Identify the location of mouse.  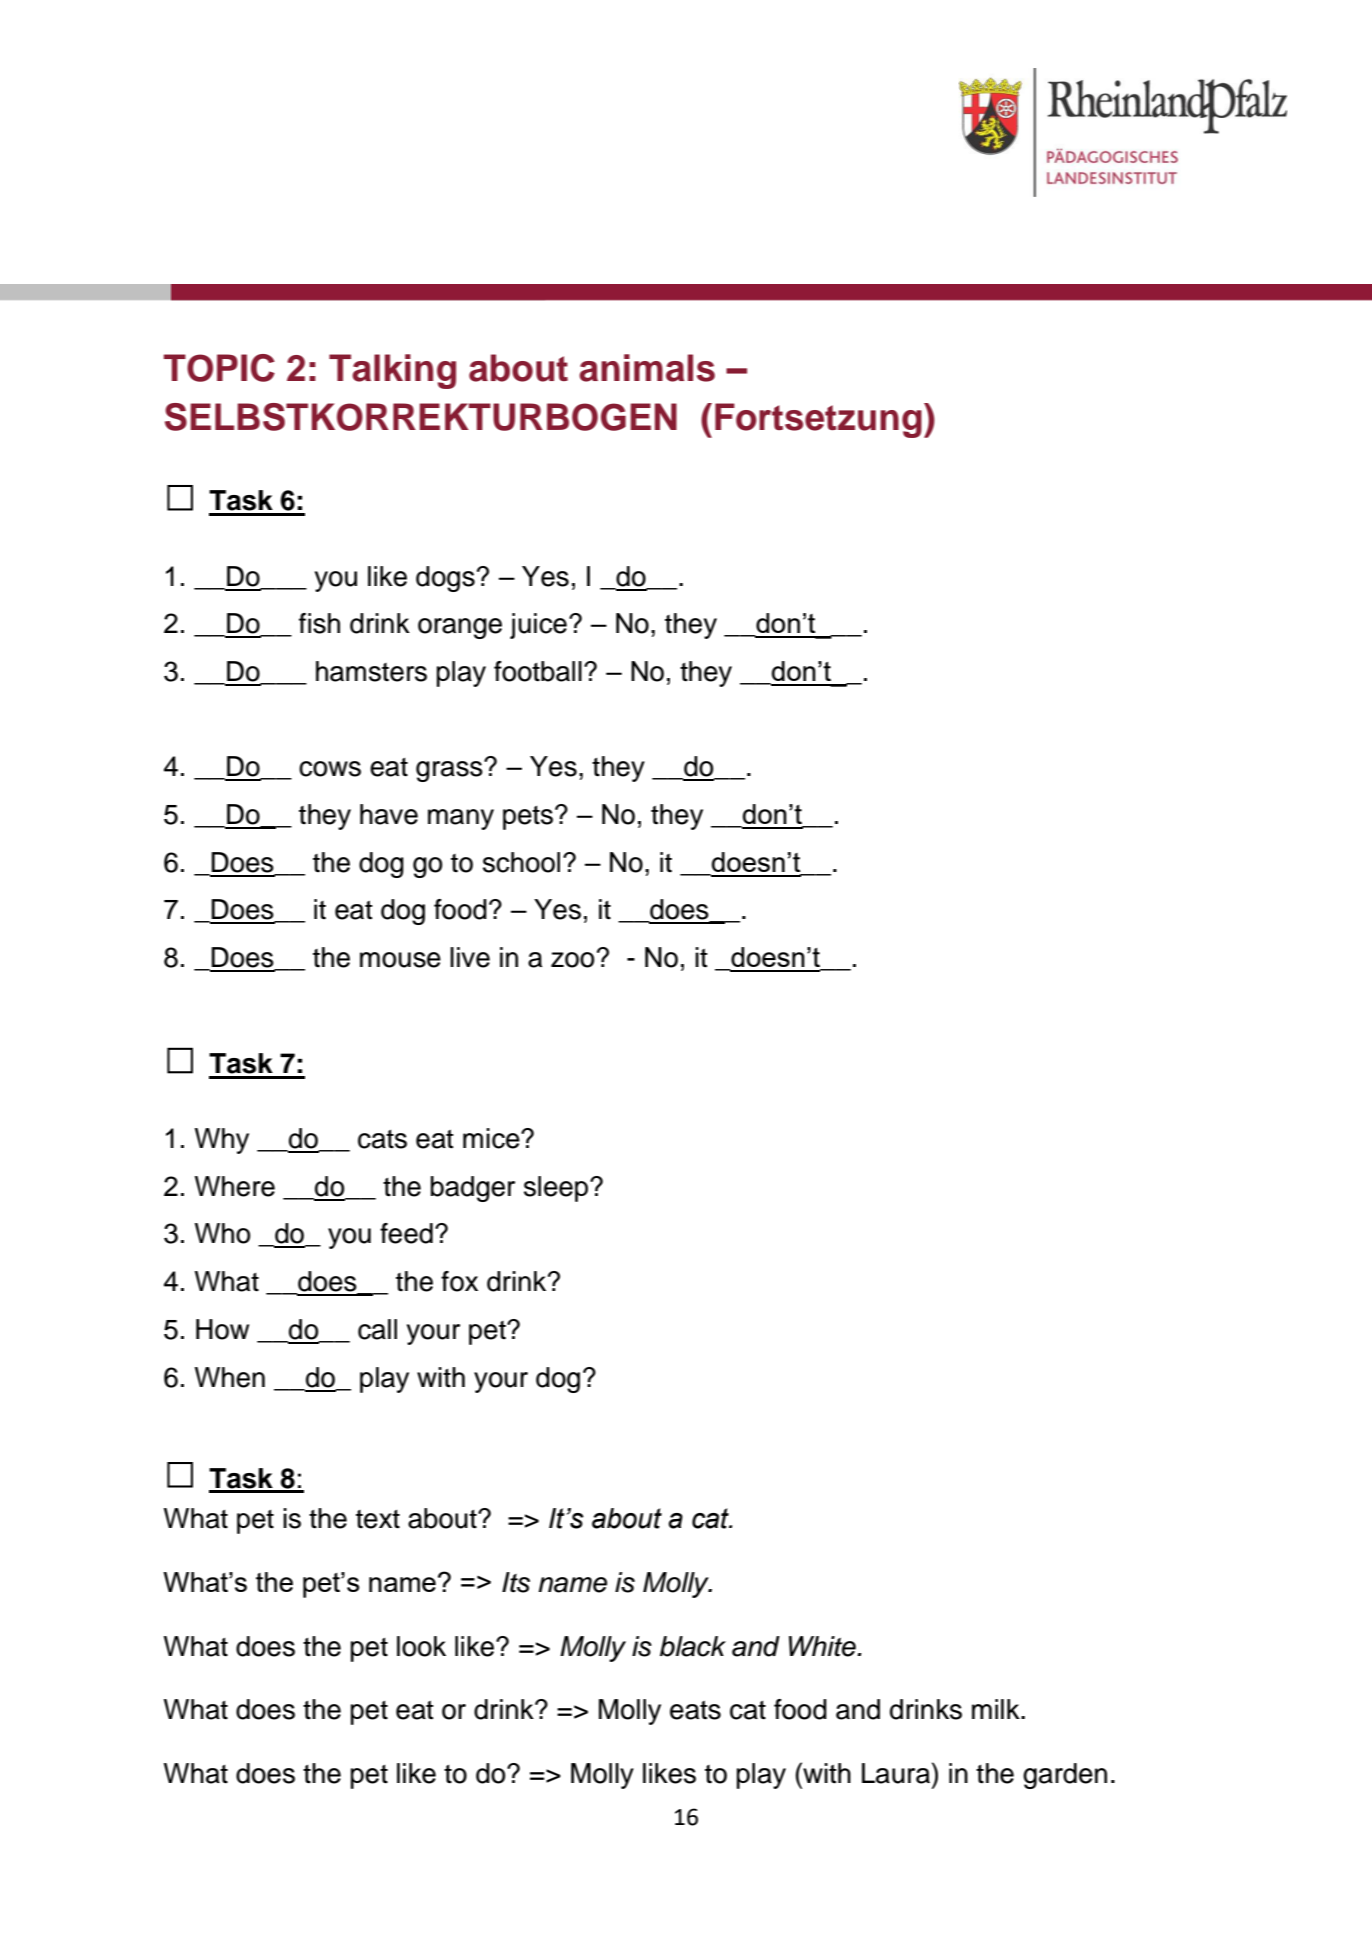
(400, 960).
